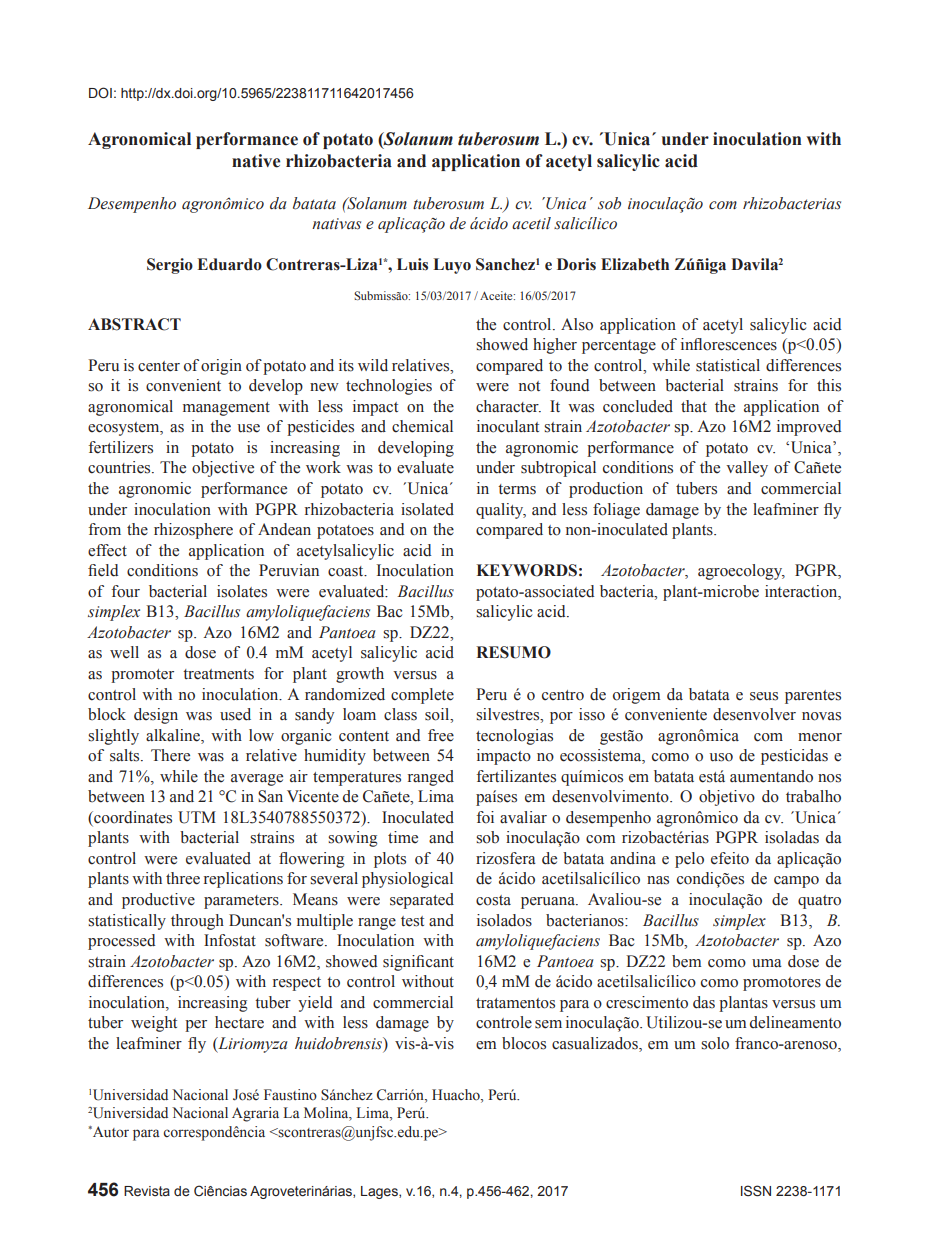  What do you see at coordinates (756, 1191) in the screenshot?
I see `ISSN` at bounding box center [756, 1191].
